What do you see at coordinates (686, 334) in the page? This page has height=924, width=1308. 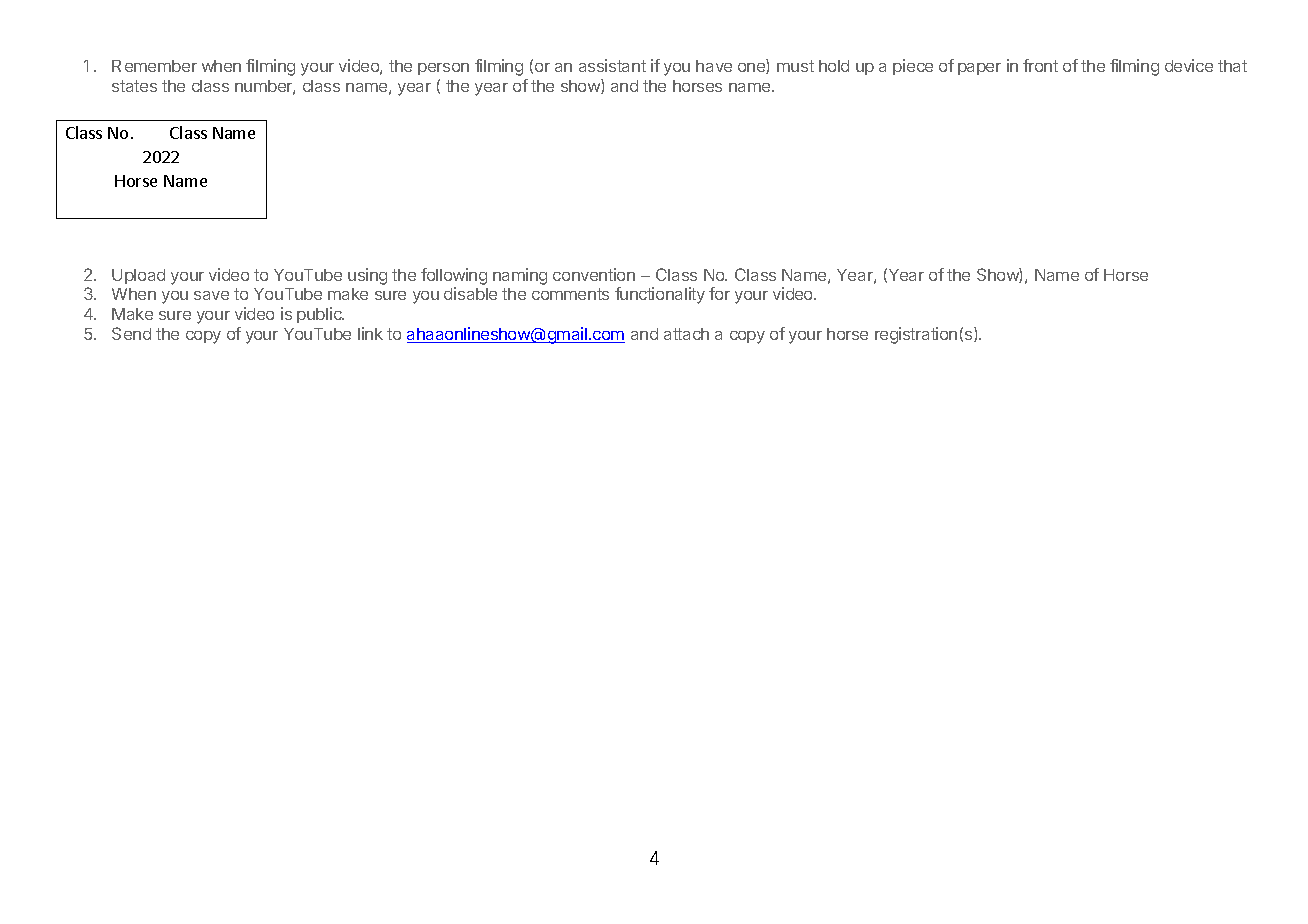 I see `attach` at bounding box center [686, 334].
